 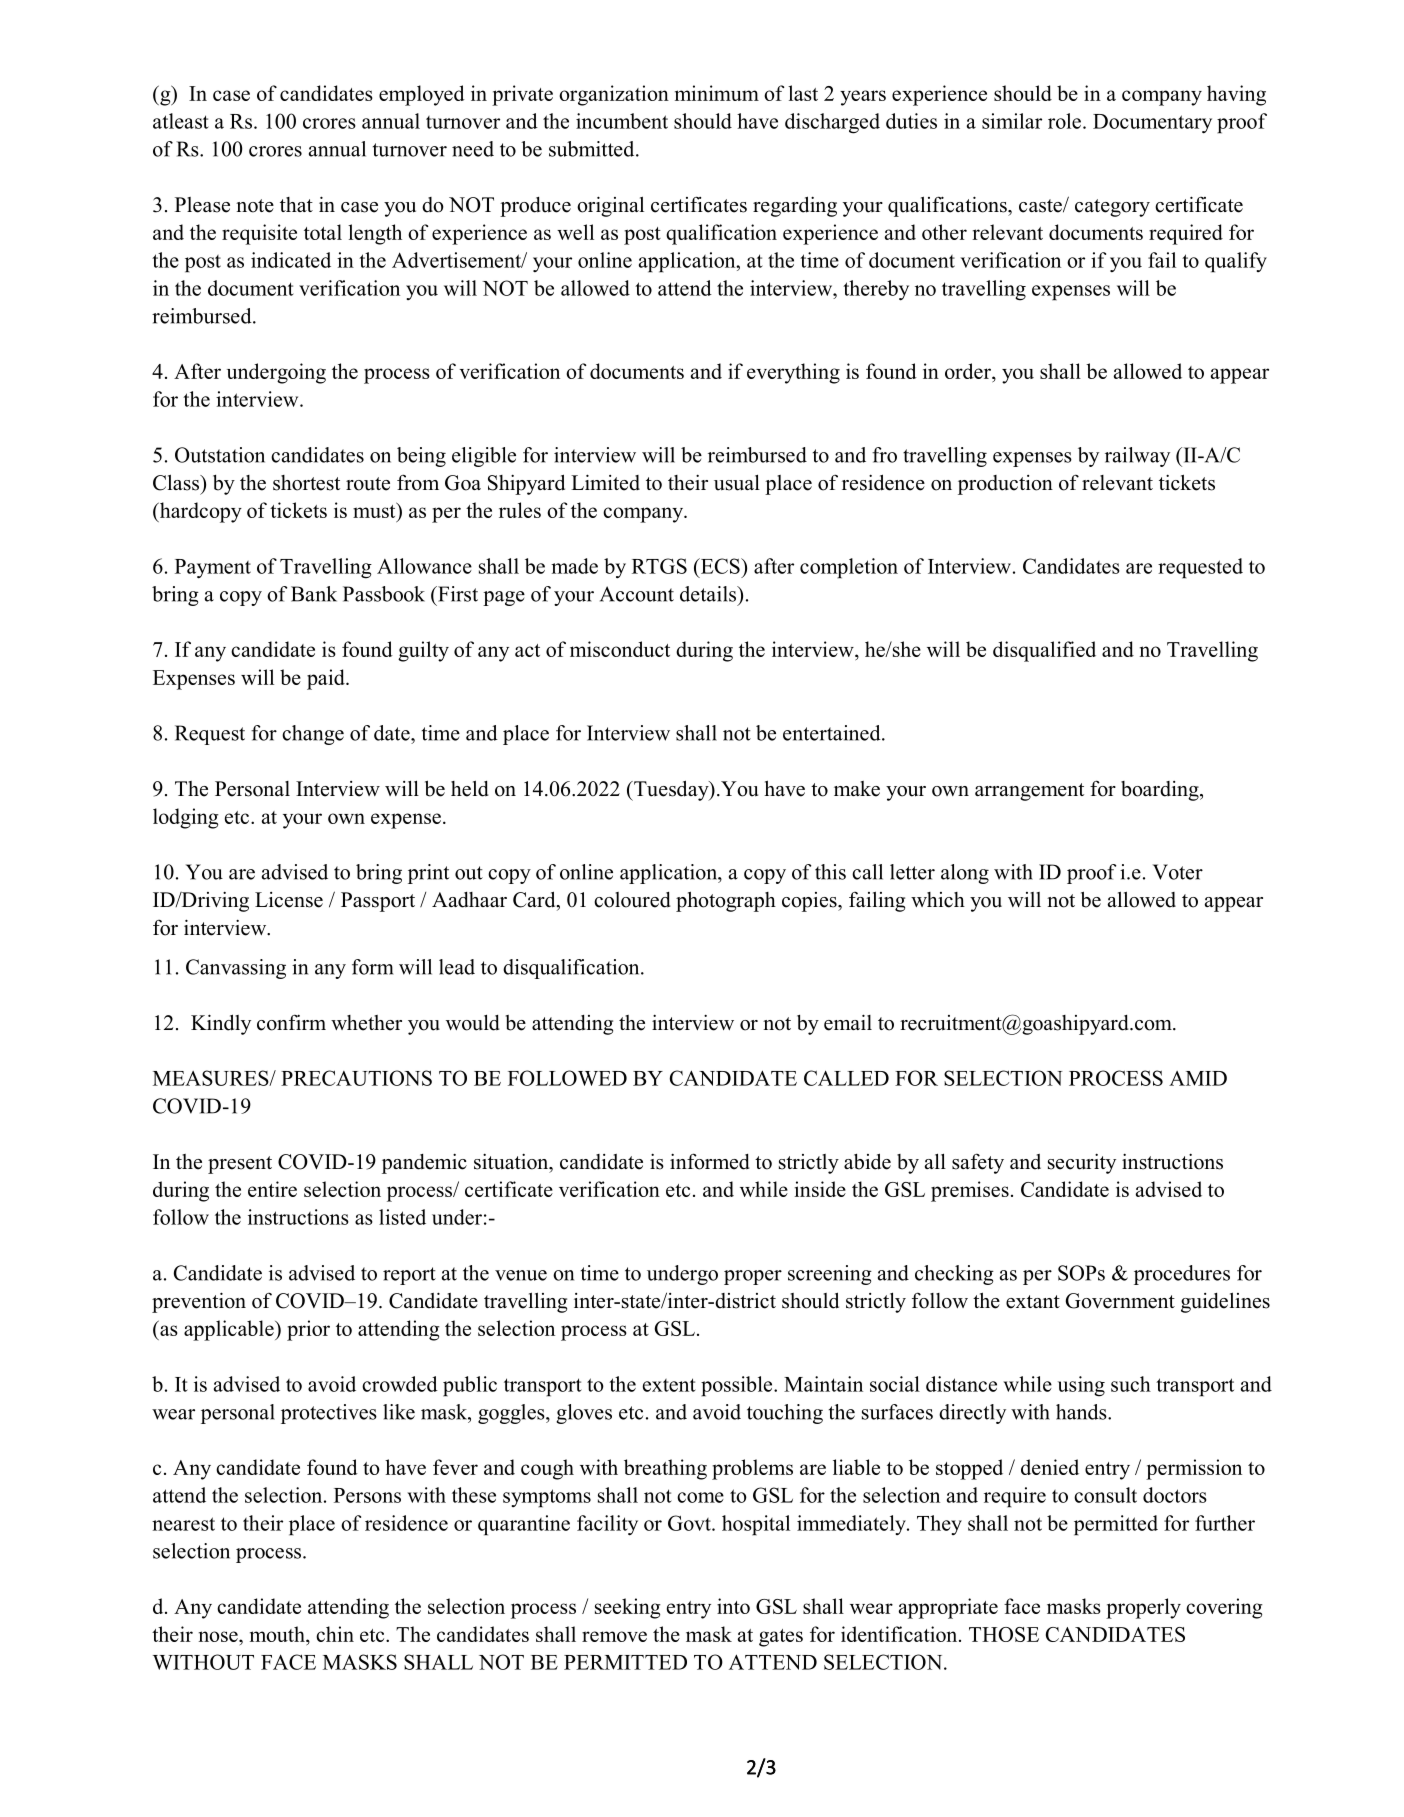 I want to click on License, so click(x=289, y=900).
